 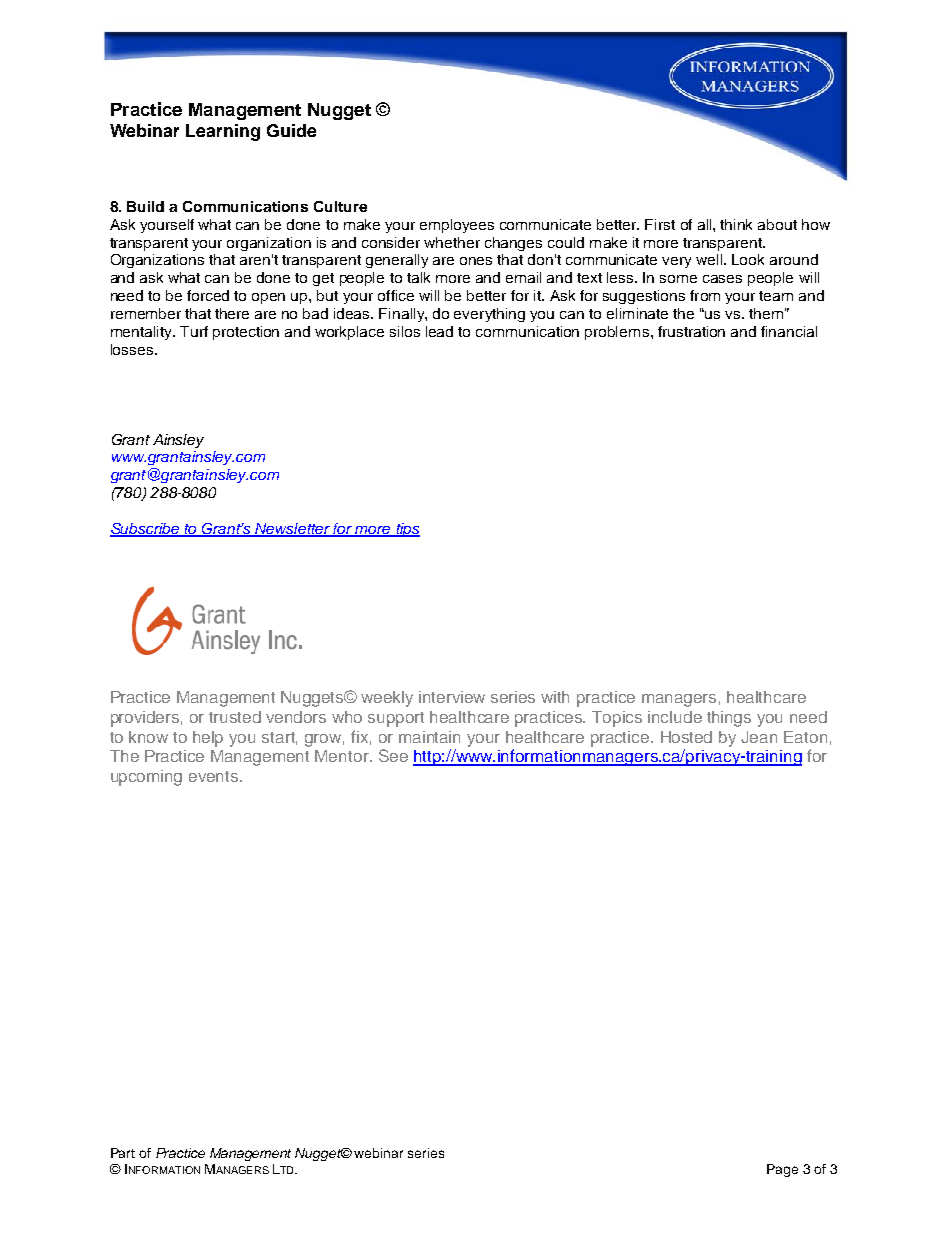 I want to click on lead, so click(x=439, y=331).
